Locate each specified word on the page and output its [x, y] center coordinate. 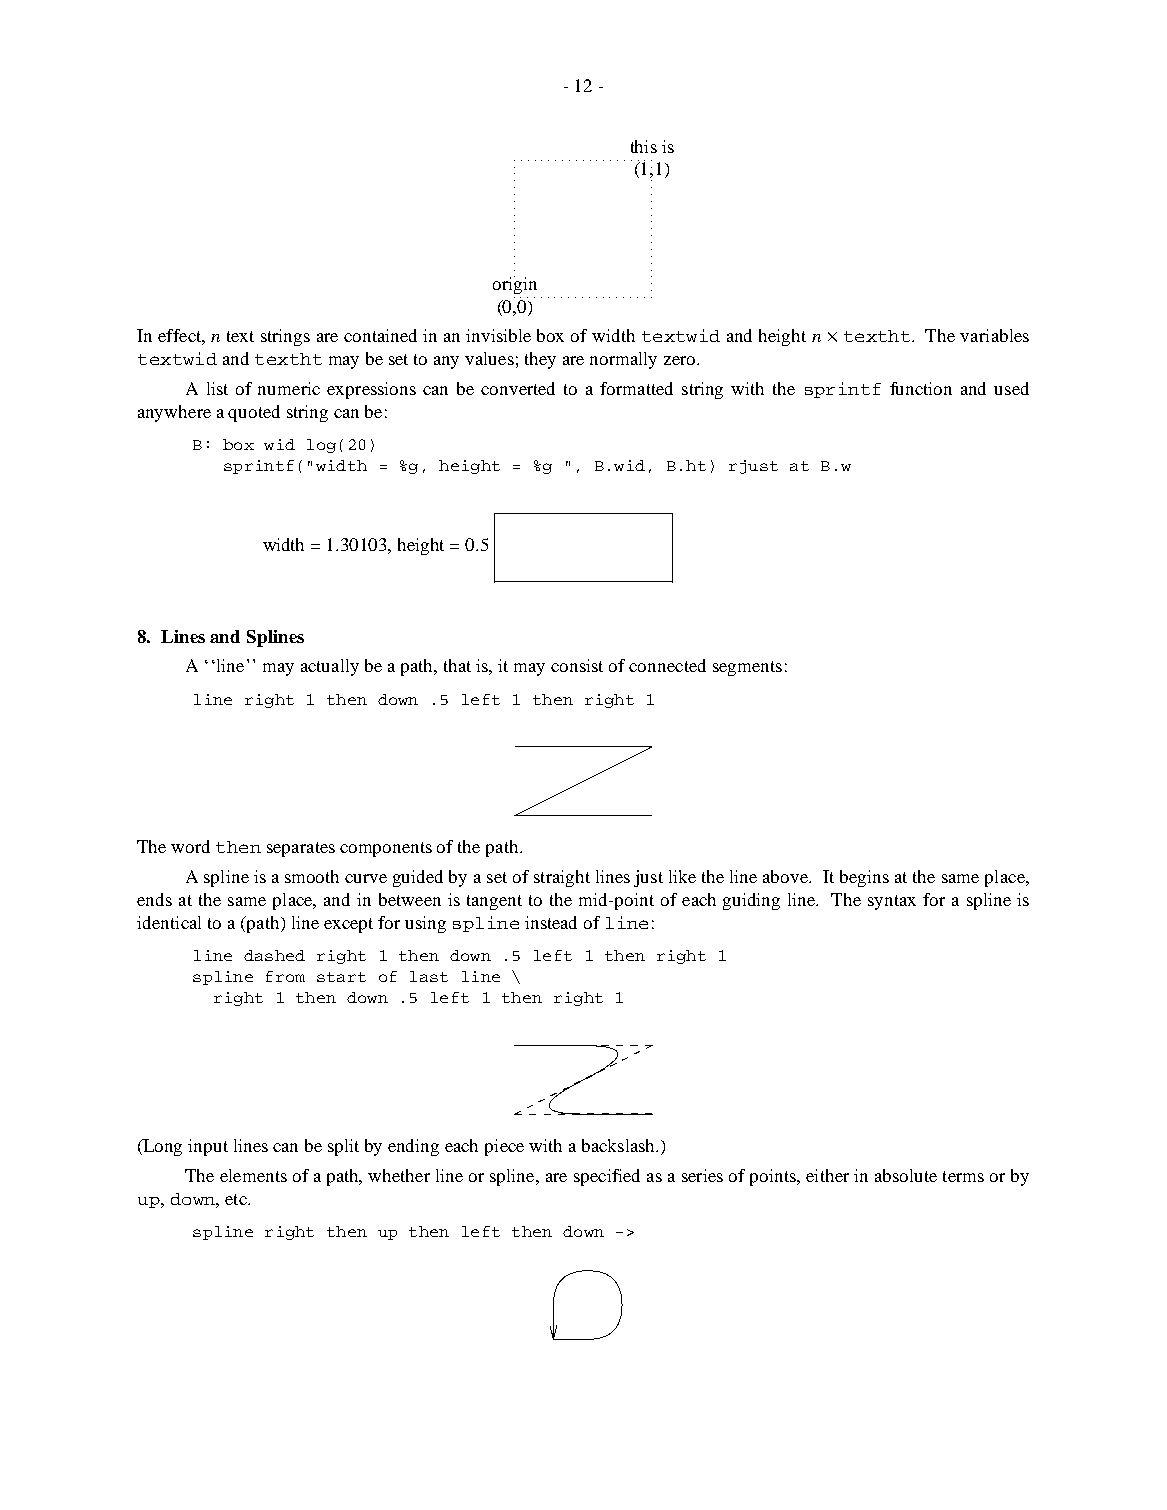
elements [253, 1175]
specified [607, 1177]
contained [380, 335]
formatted [636, 388]
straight [562, 878]
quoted [254, 413]
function [921, 388]
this [644, 146]
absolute [906, 1175]
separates [301, 849]
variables [994, 335]
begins [864, 878]
